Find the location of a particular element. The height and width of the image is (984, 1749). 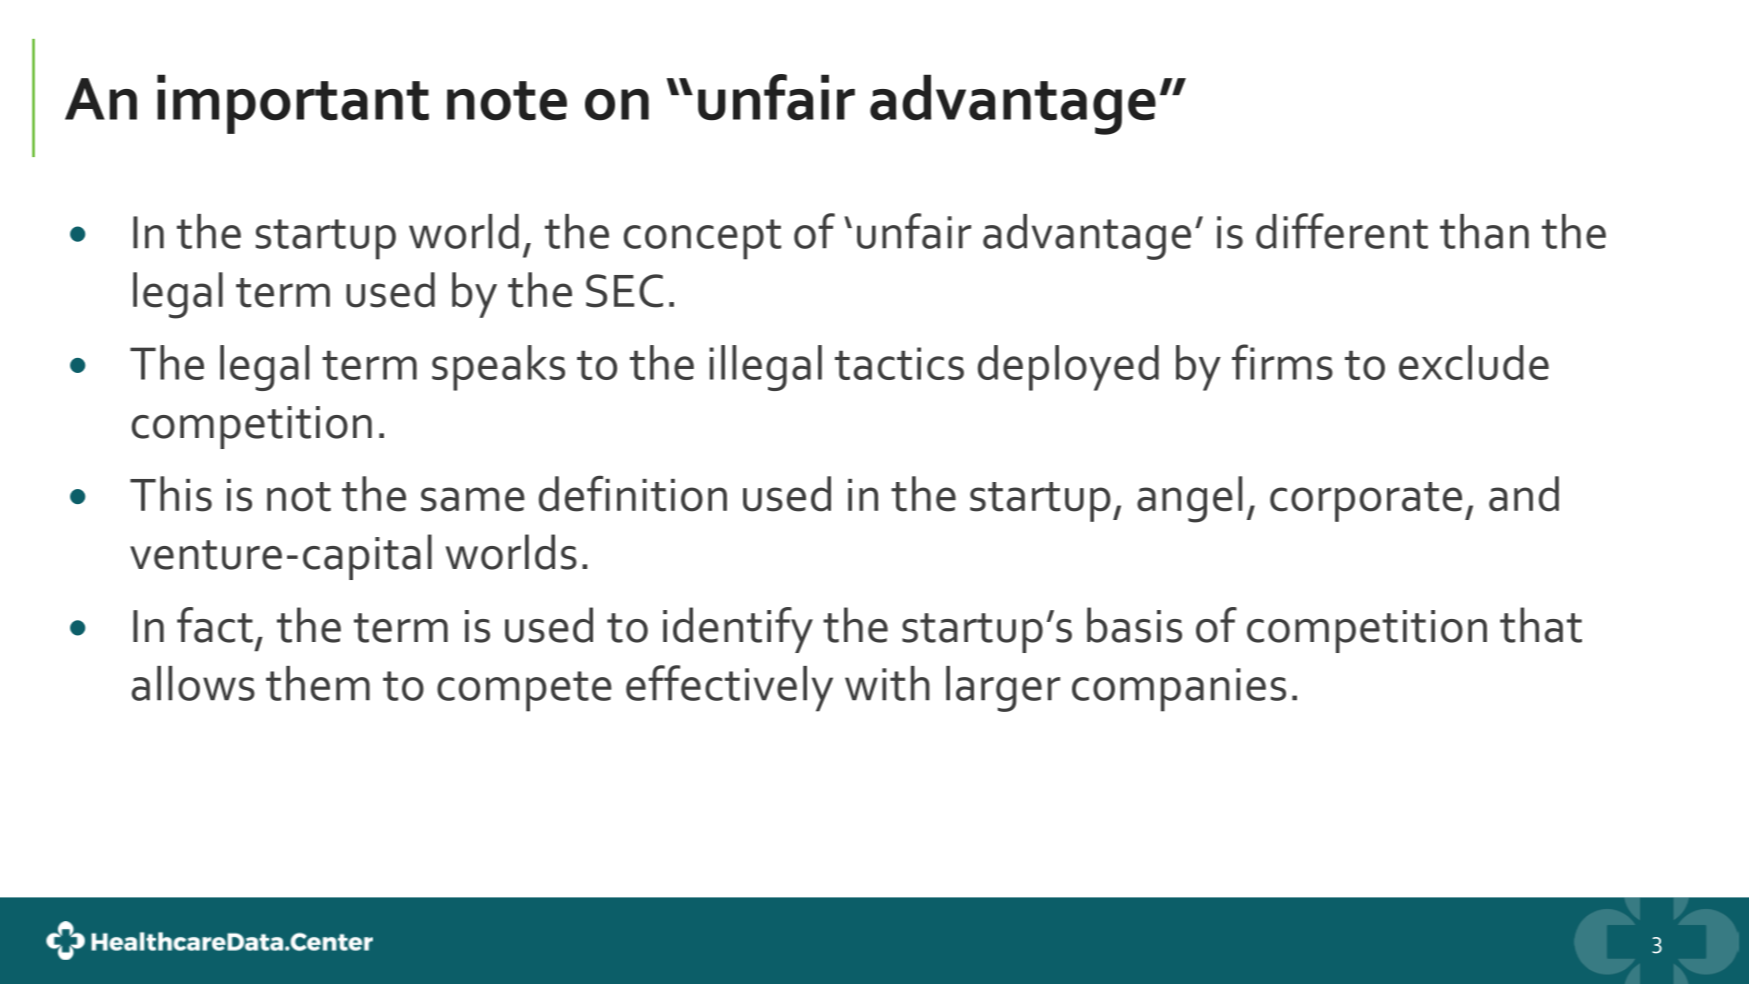

note is located at coordinates (507, 101).
